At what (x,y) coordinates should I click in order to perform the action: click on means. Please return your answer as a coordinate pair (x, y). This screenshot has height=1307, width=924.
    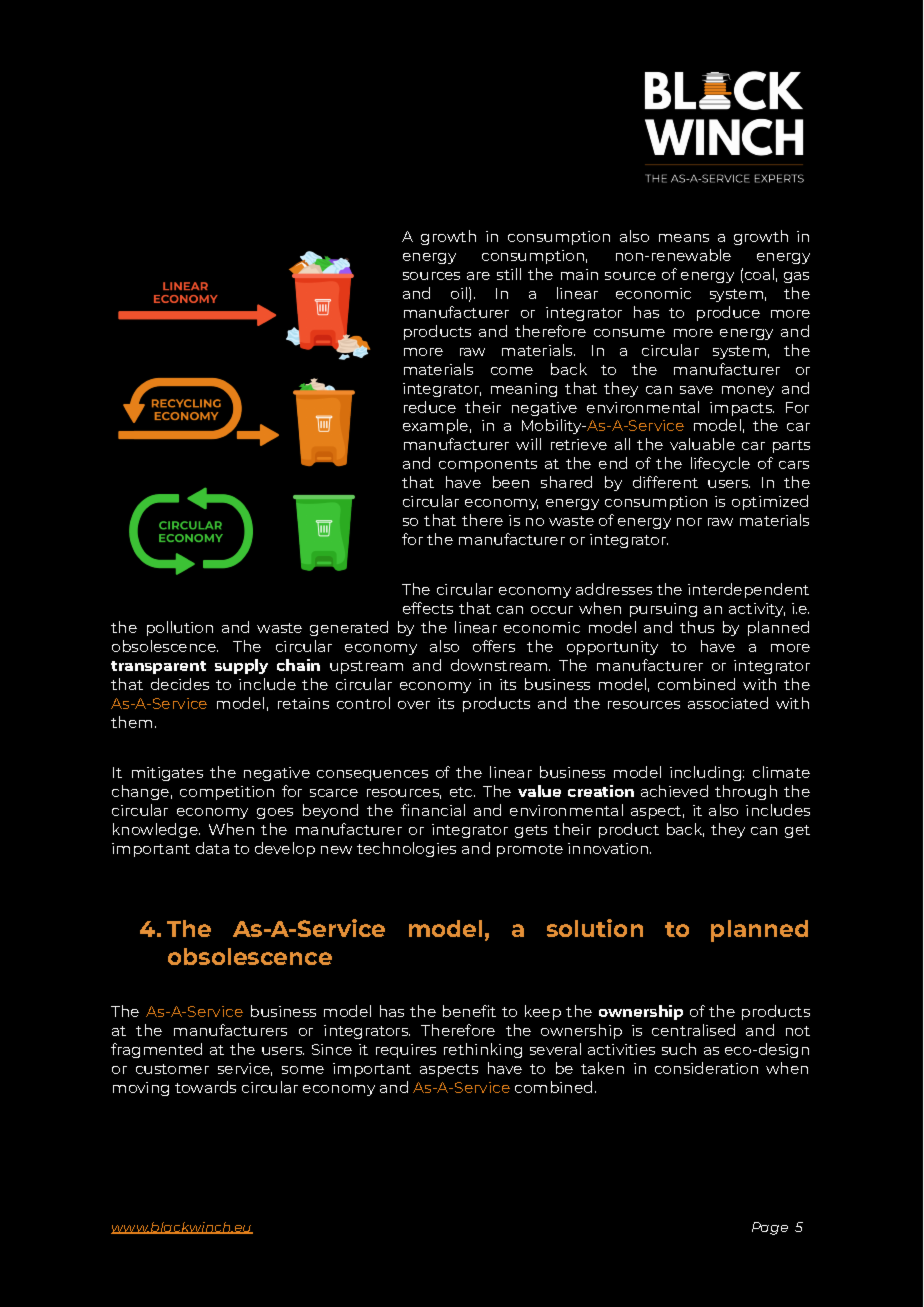
    Looking at the image, I should click on (684, 238).
